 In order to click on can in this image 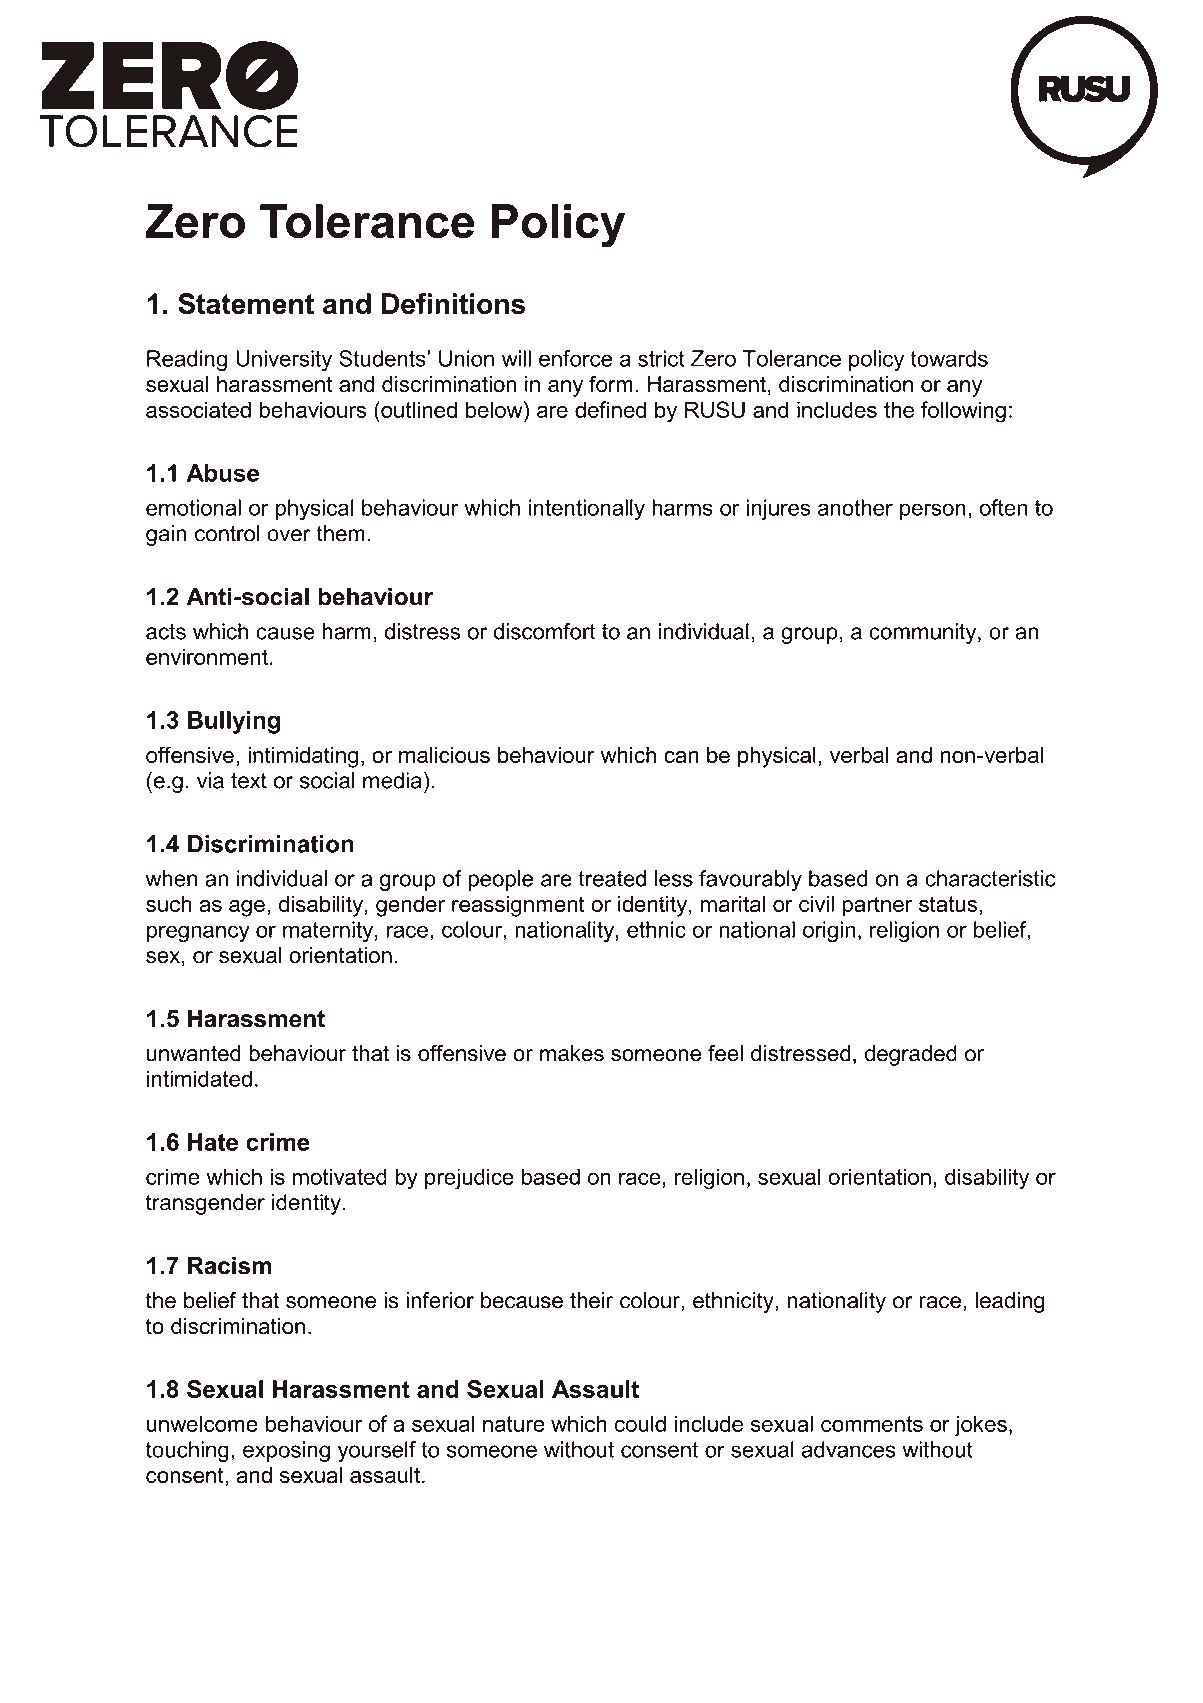, I will do `click(681, 757)`.
